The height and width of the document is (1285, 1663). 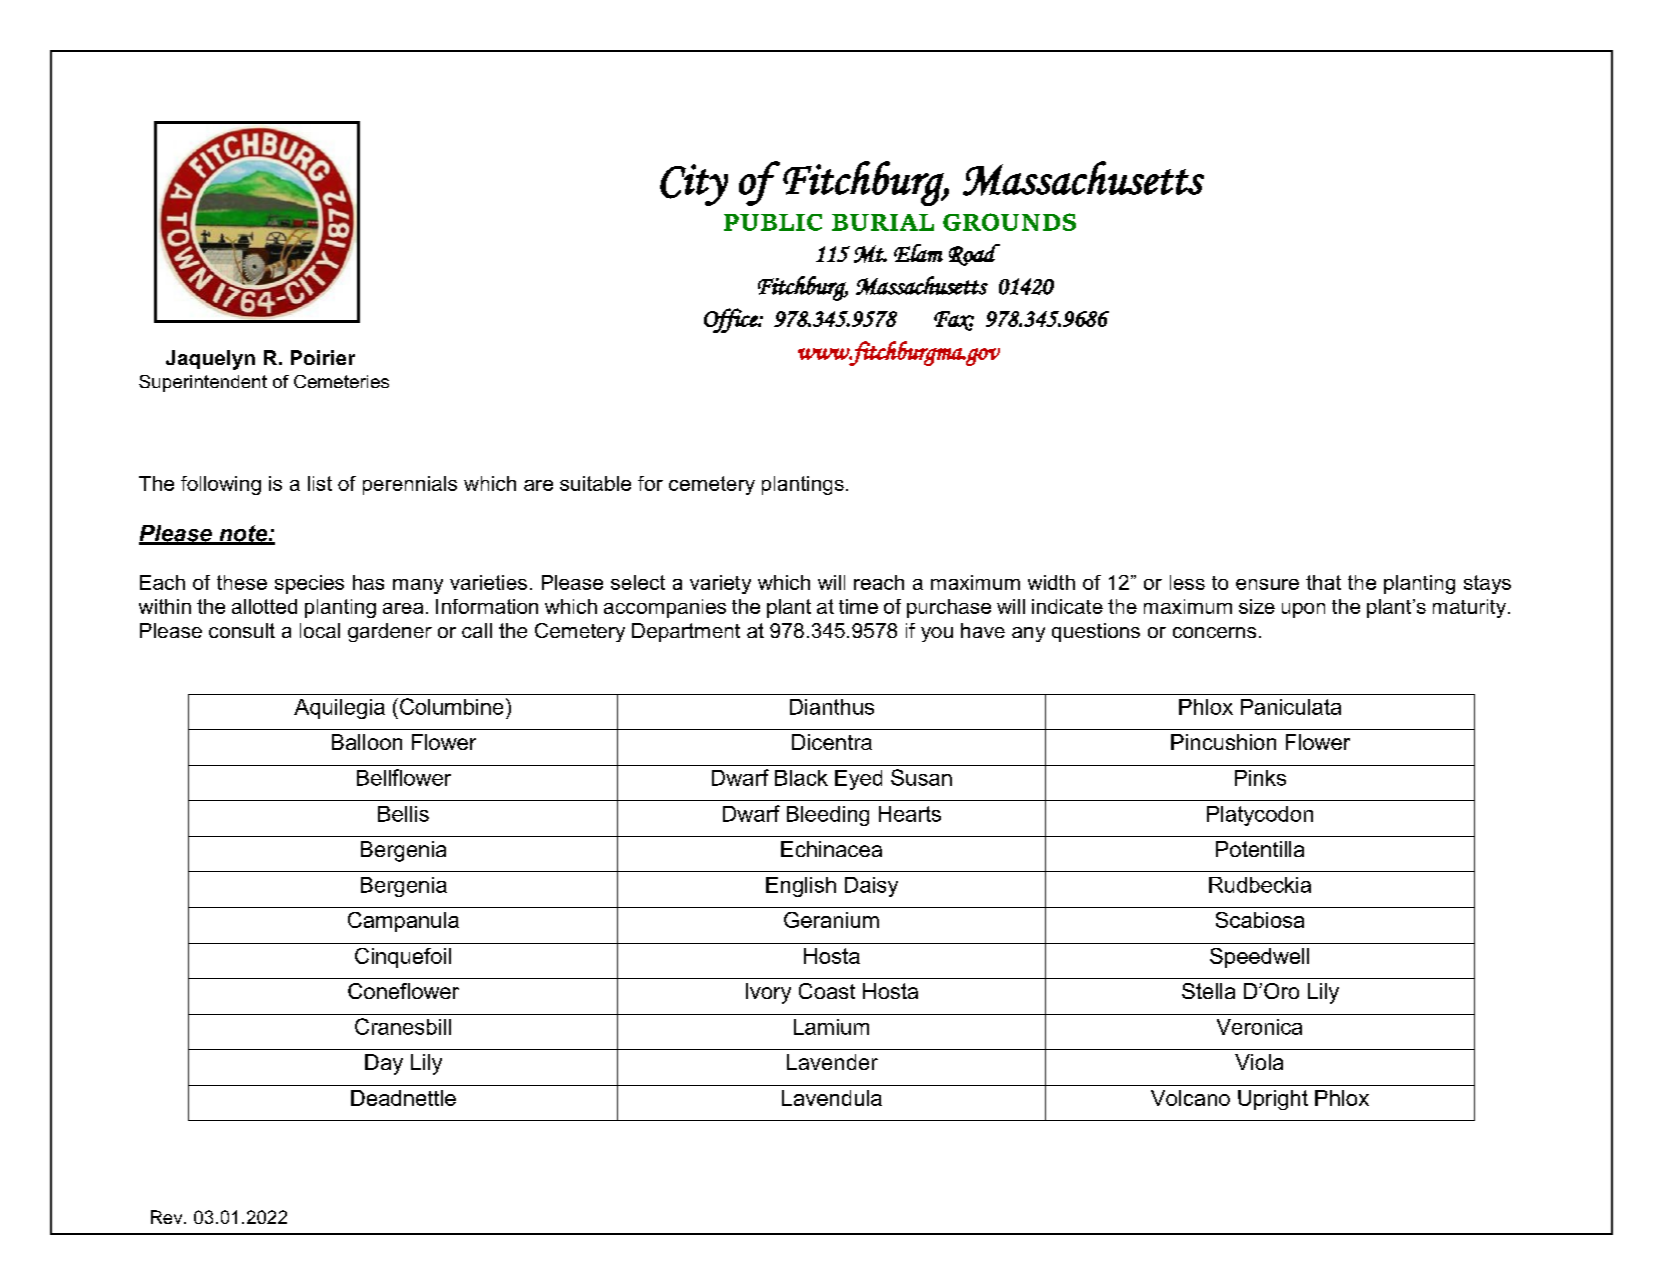 What do you see at coordinates (1260, 778) in the document?
I see `Pinks` at bounding box center [1260, 778].
